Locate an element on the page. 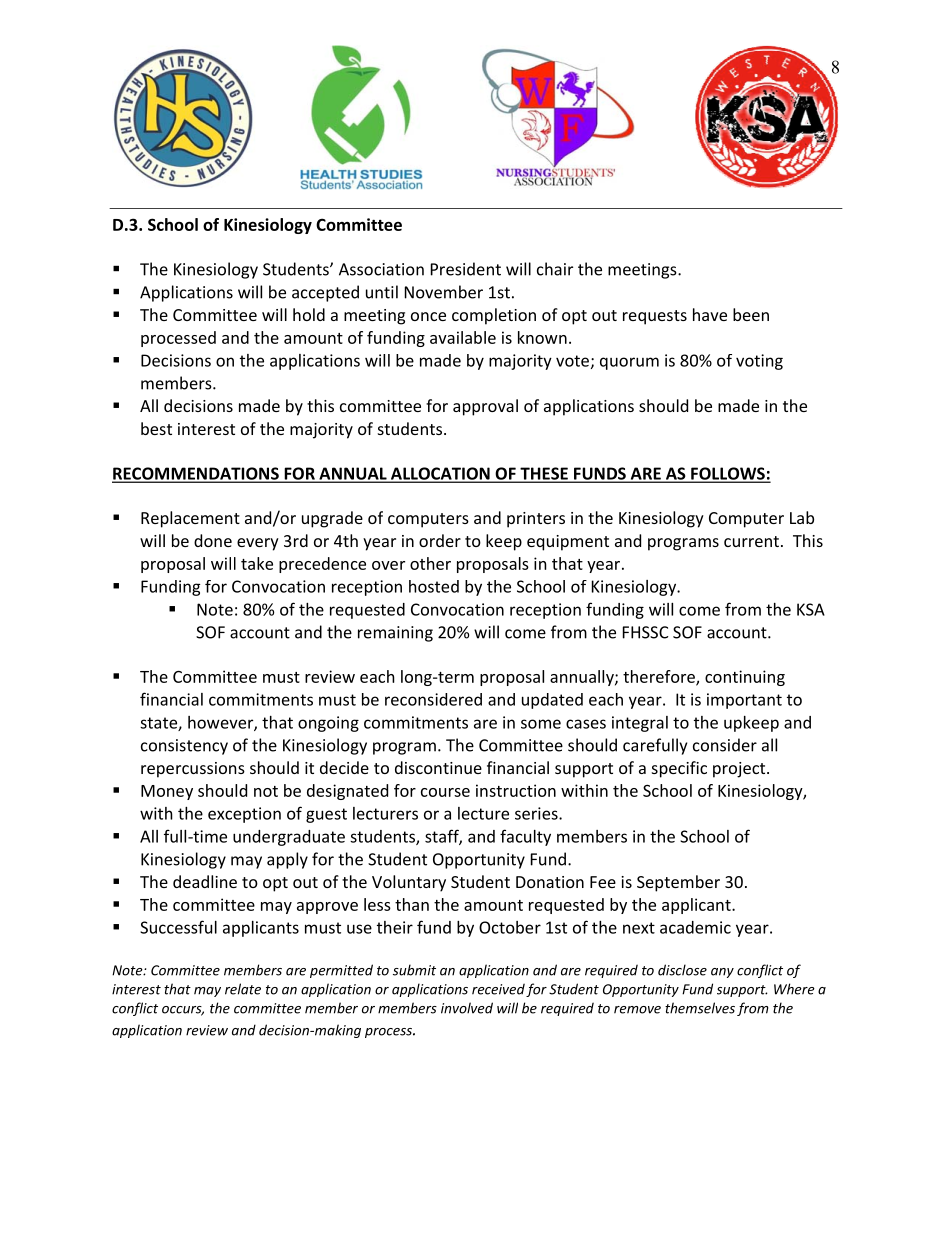  apply is located at coordinates (287, 860).
